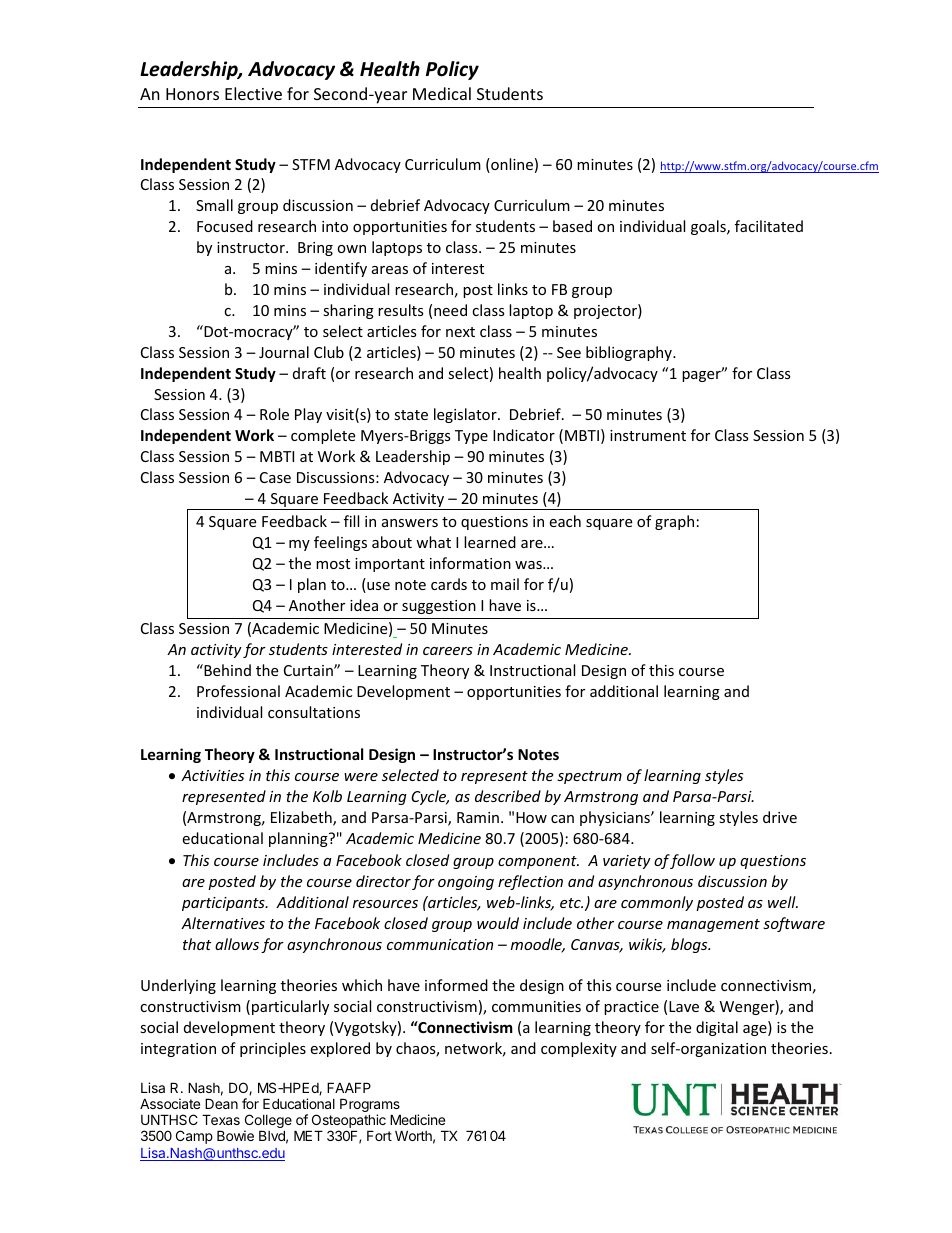 Image resolution: width=952 pixels, height=1233 pixels. Describe the element at coordinates (648, 435) in the image. I see `instrument` at that location.
